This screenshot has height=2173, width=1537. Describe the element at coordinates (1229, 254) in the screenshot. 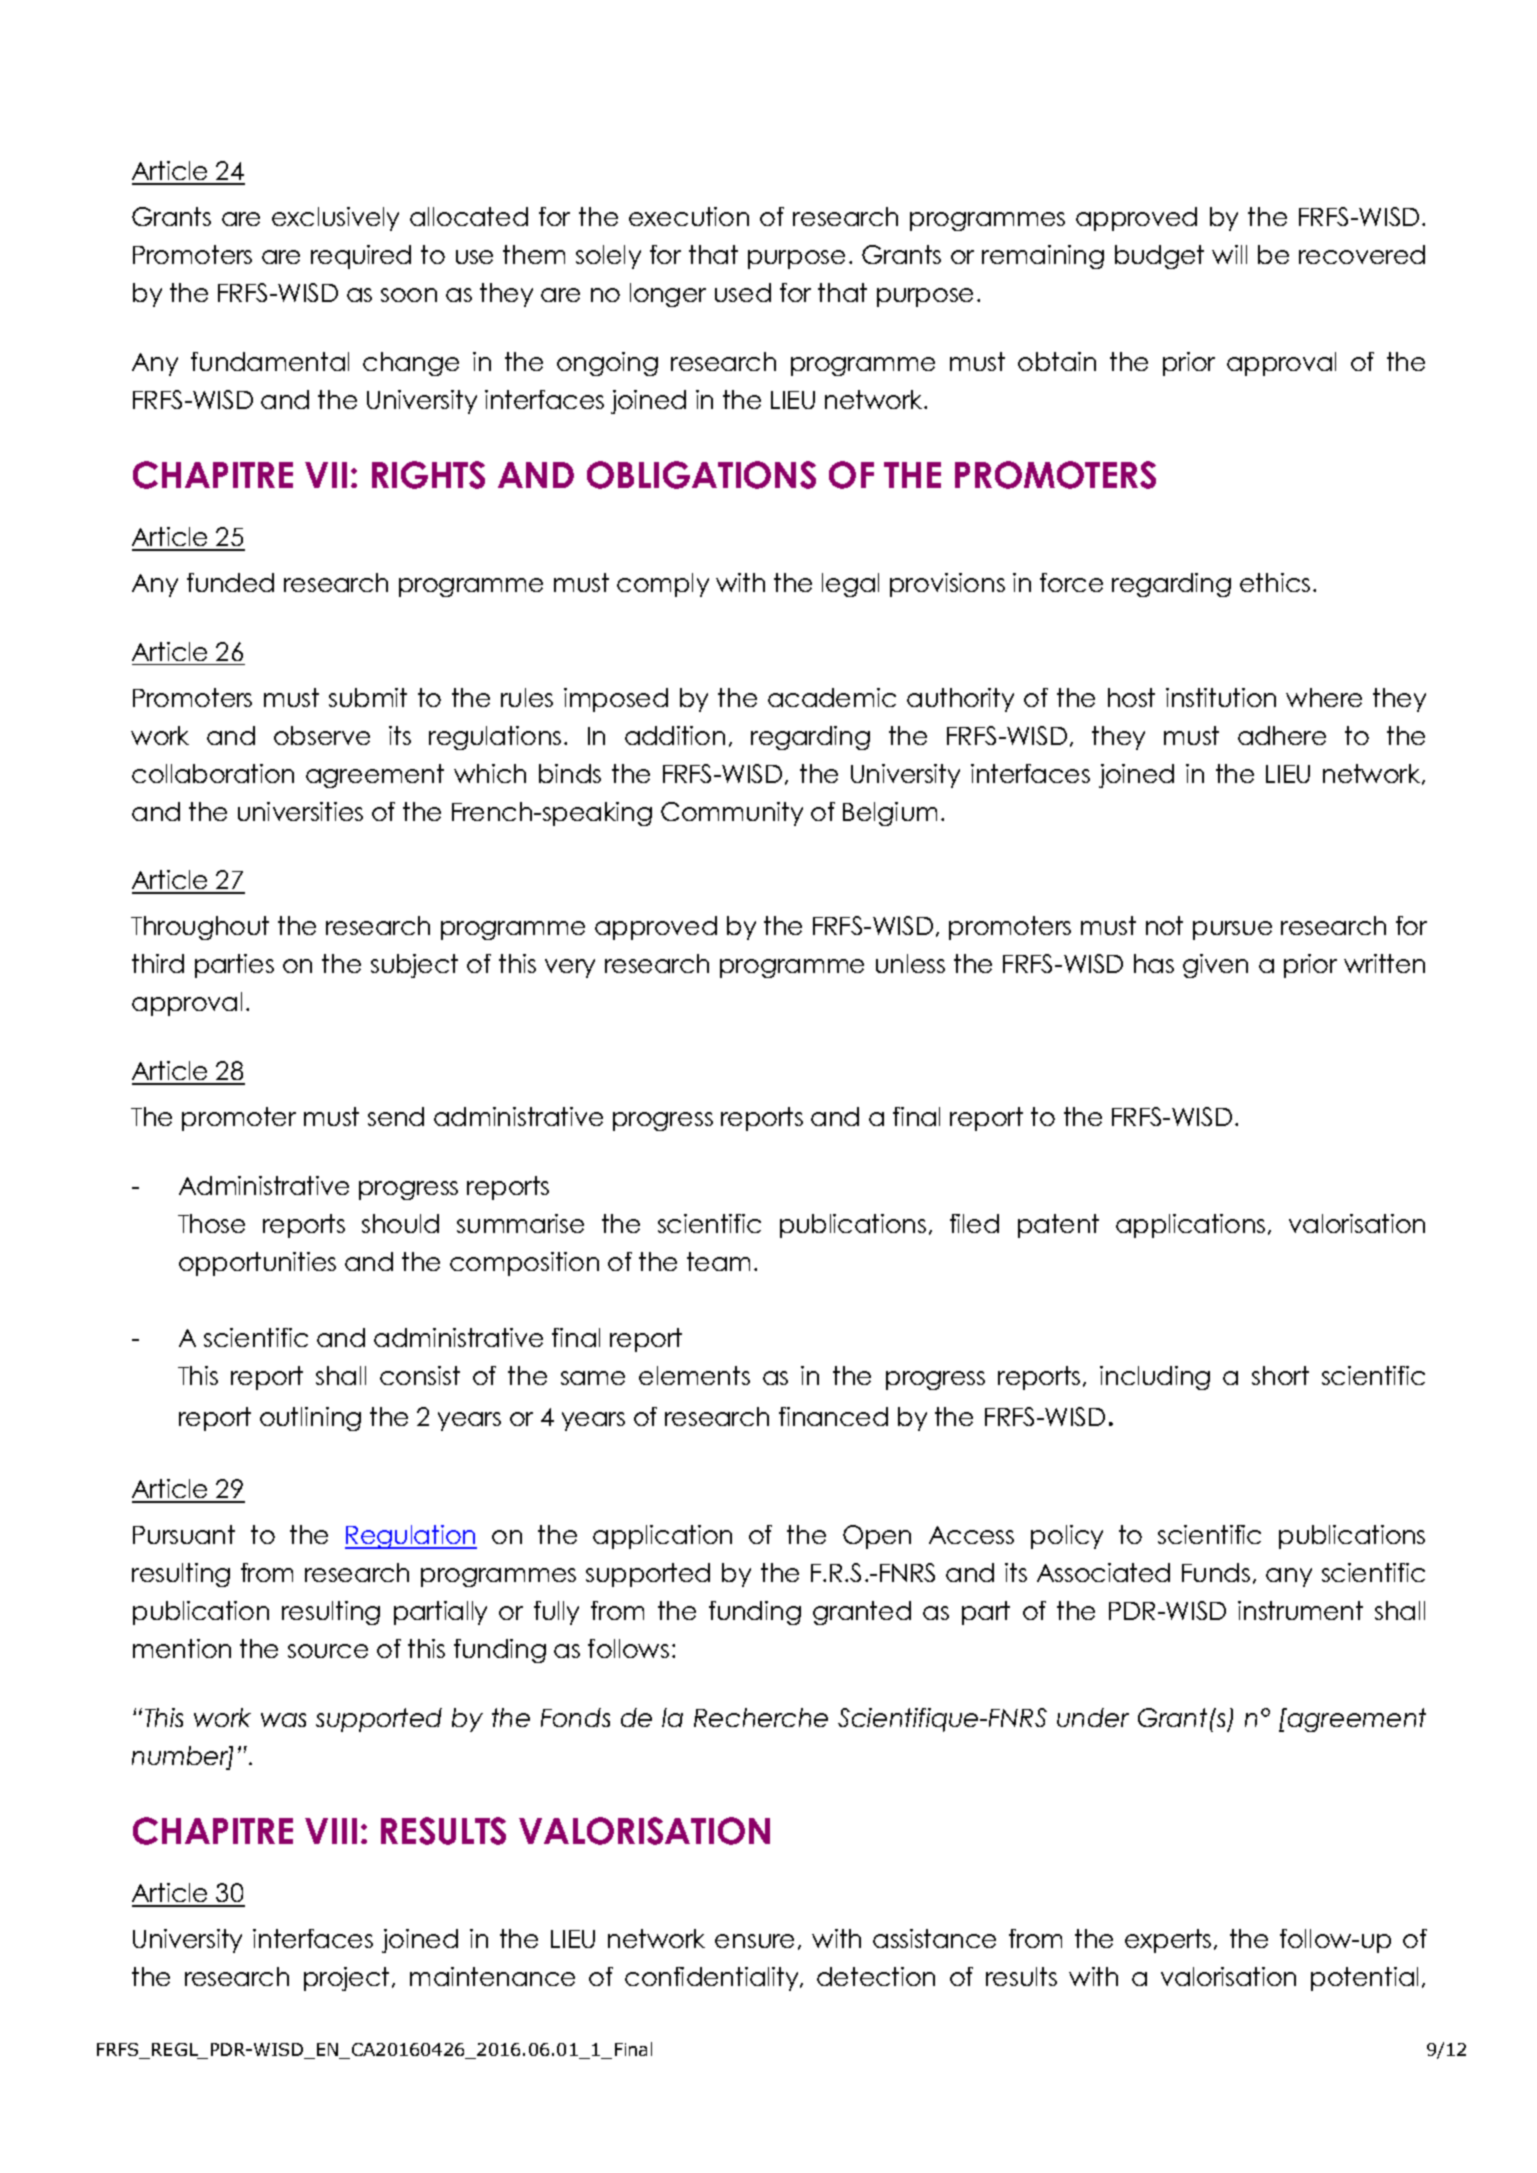

I see `will` at that location.
